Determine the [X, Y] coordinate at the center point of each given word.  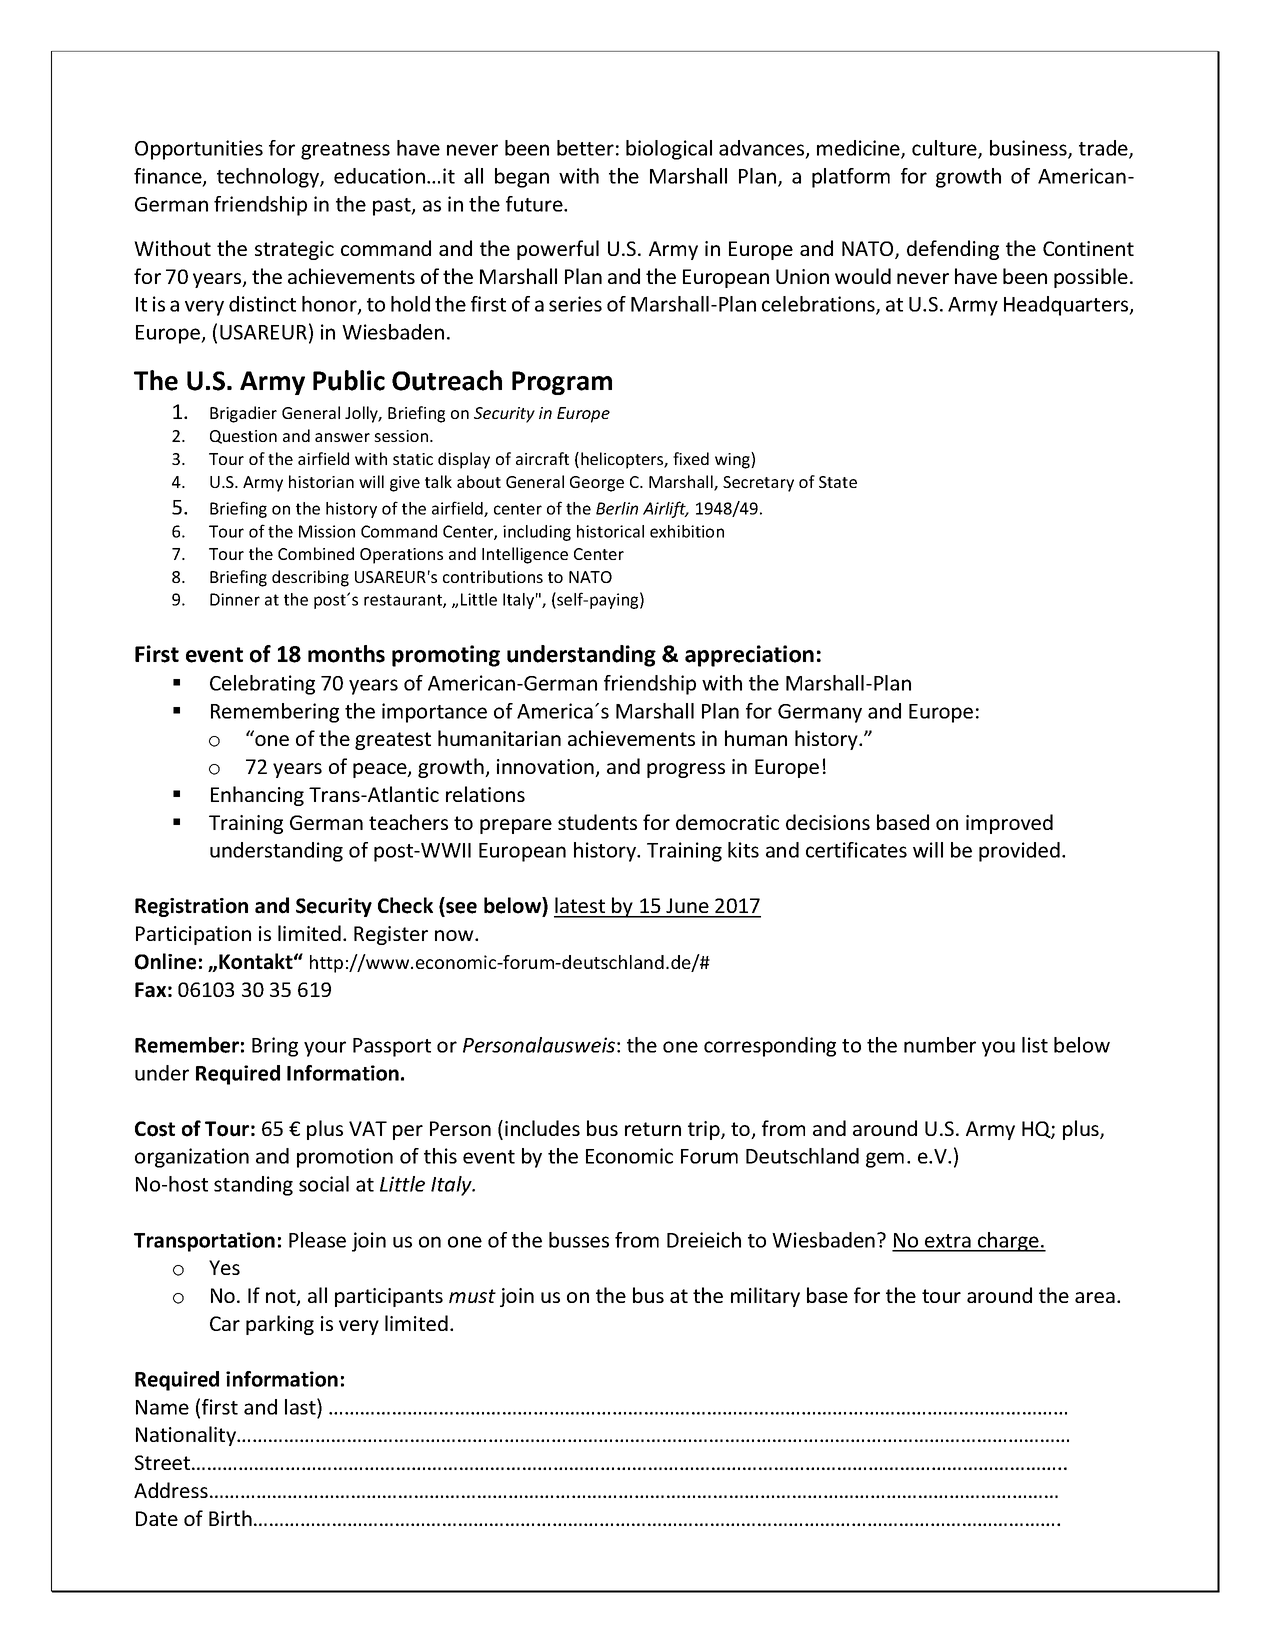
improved [1009, 824]
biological [669, 150]
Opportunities [199, 150]
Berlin [617, 508]
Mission [327, 531]
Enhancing [257, 796]
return [653, 1129]
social [324, 1184]
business [1029, 149]
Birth [230, 1518]
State [838, 482]
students [597, 822]
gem [885, 1160]
